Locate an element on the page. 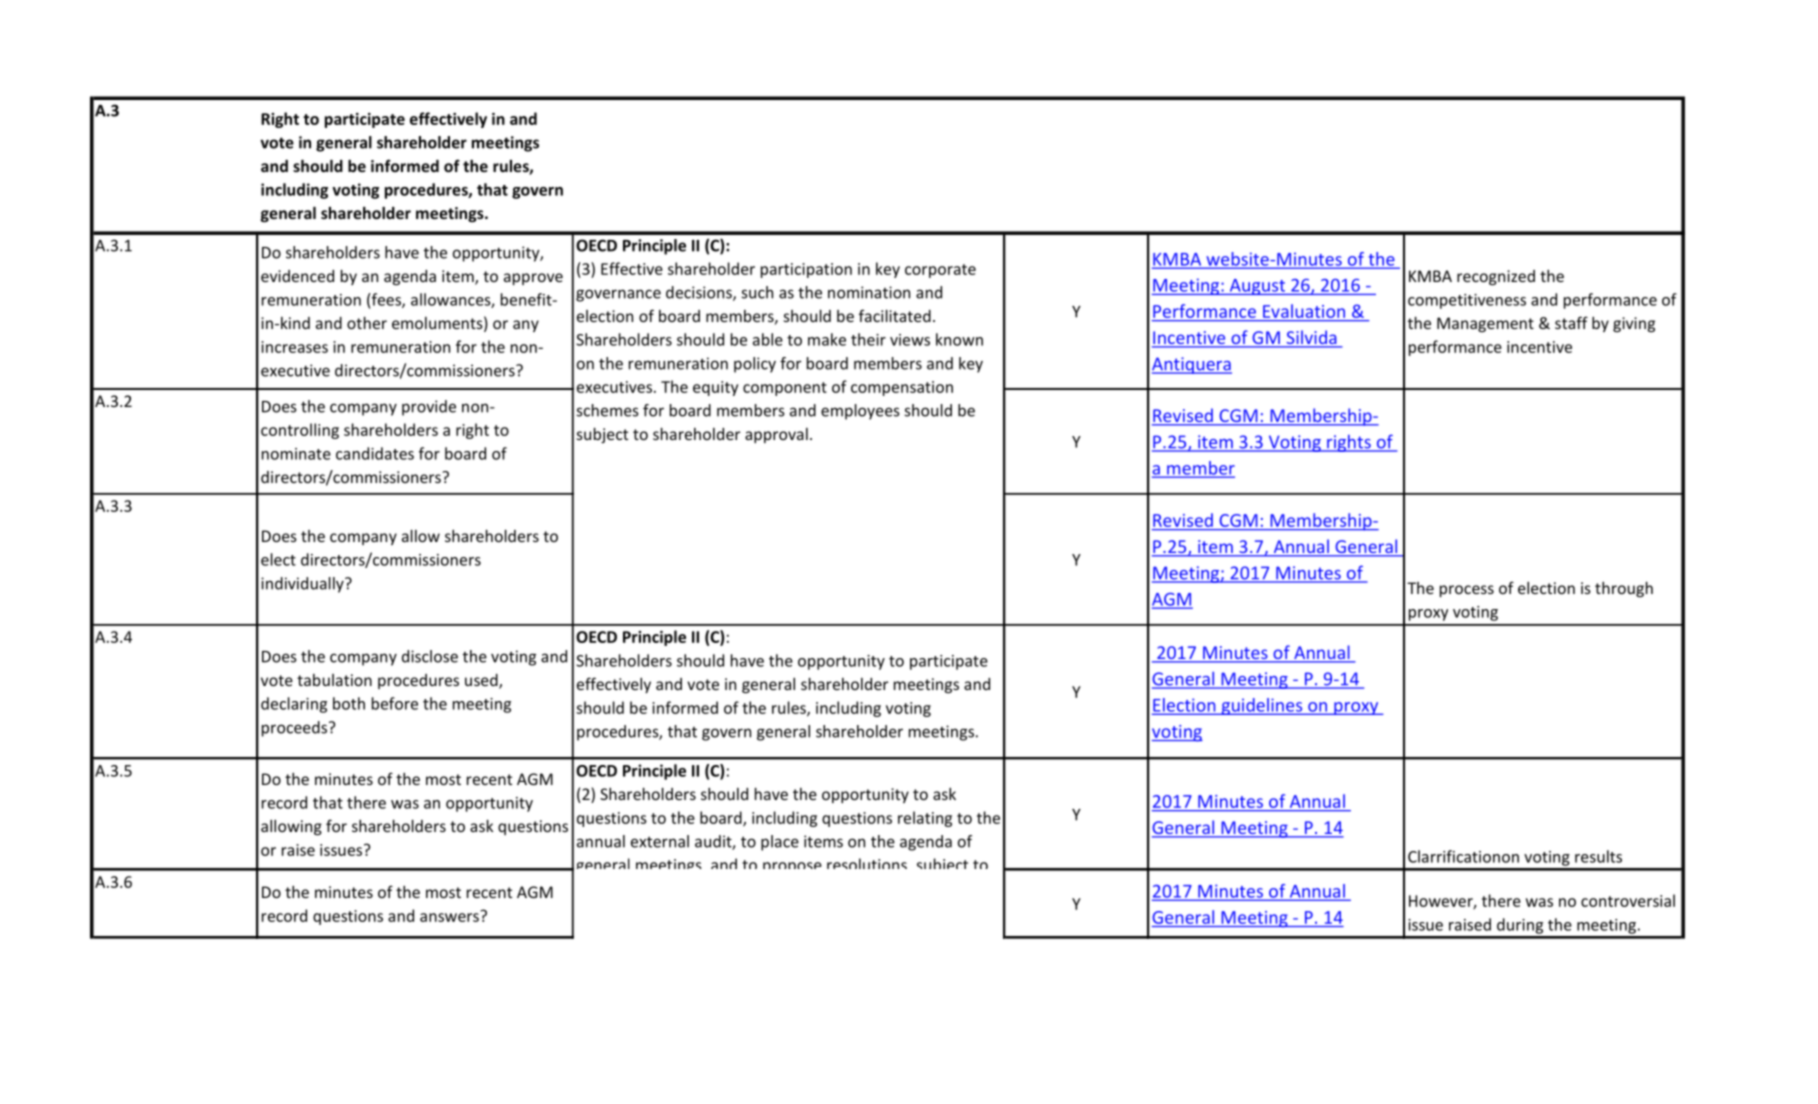 Image resolution: width=1818 pixels, height=1104 pixels. used is located at coordinates (482, 681).
